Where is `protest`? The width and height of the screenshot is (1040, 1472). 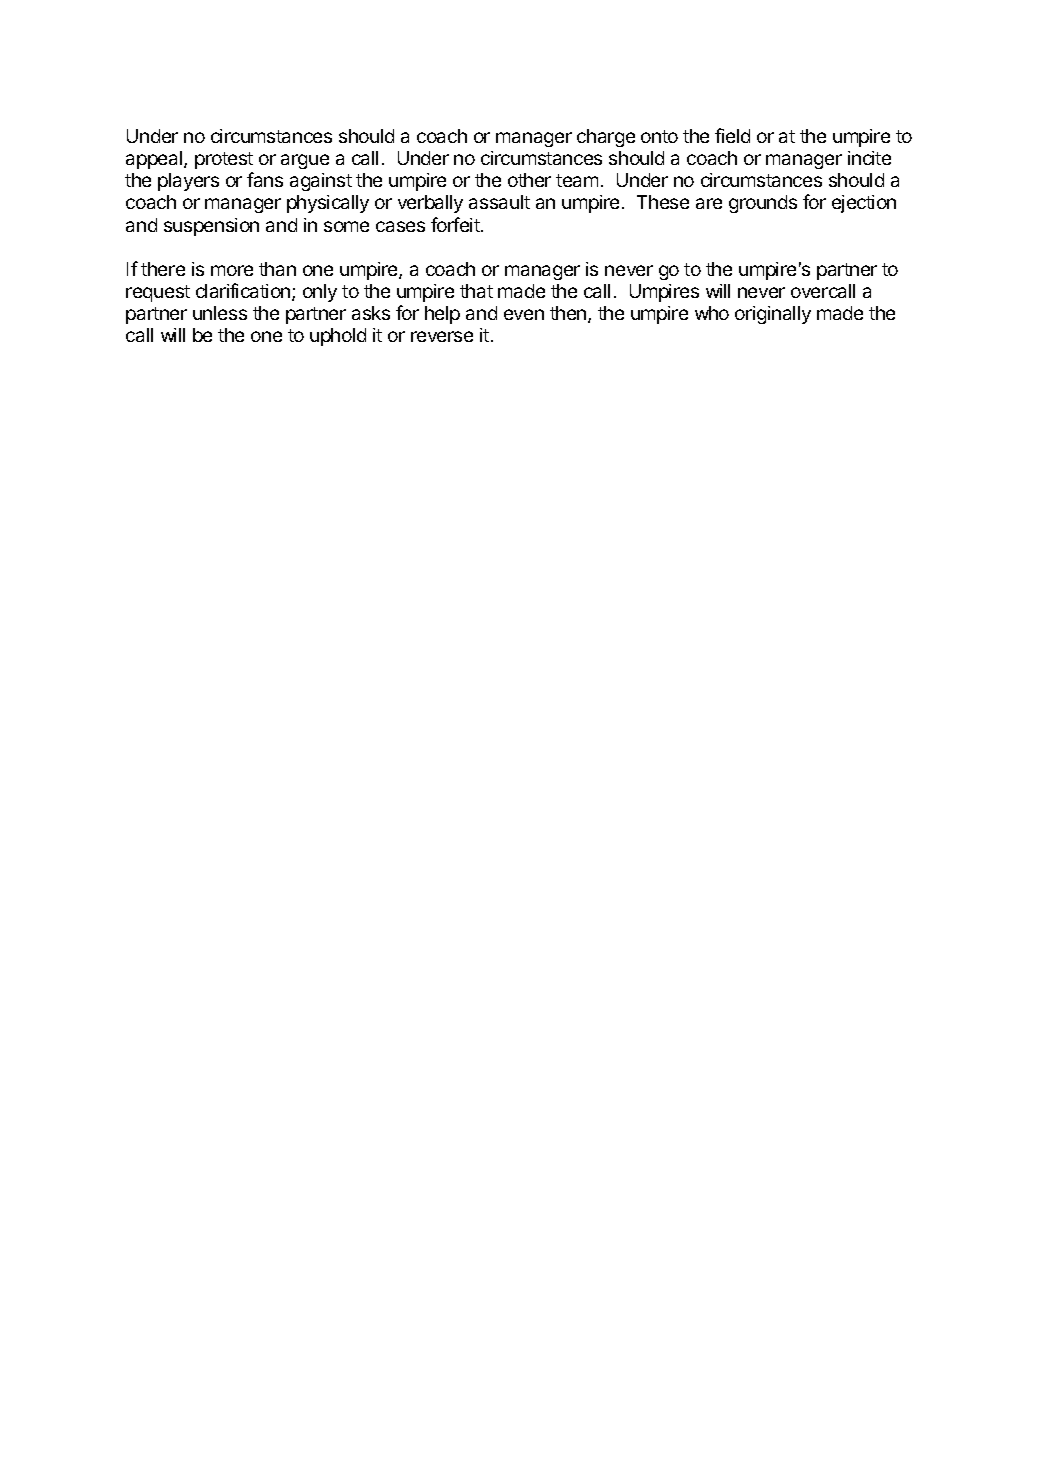
protest is located at coordinates (224, 160).
